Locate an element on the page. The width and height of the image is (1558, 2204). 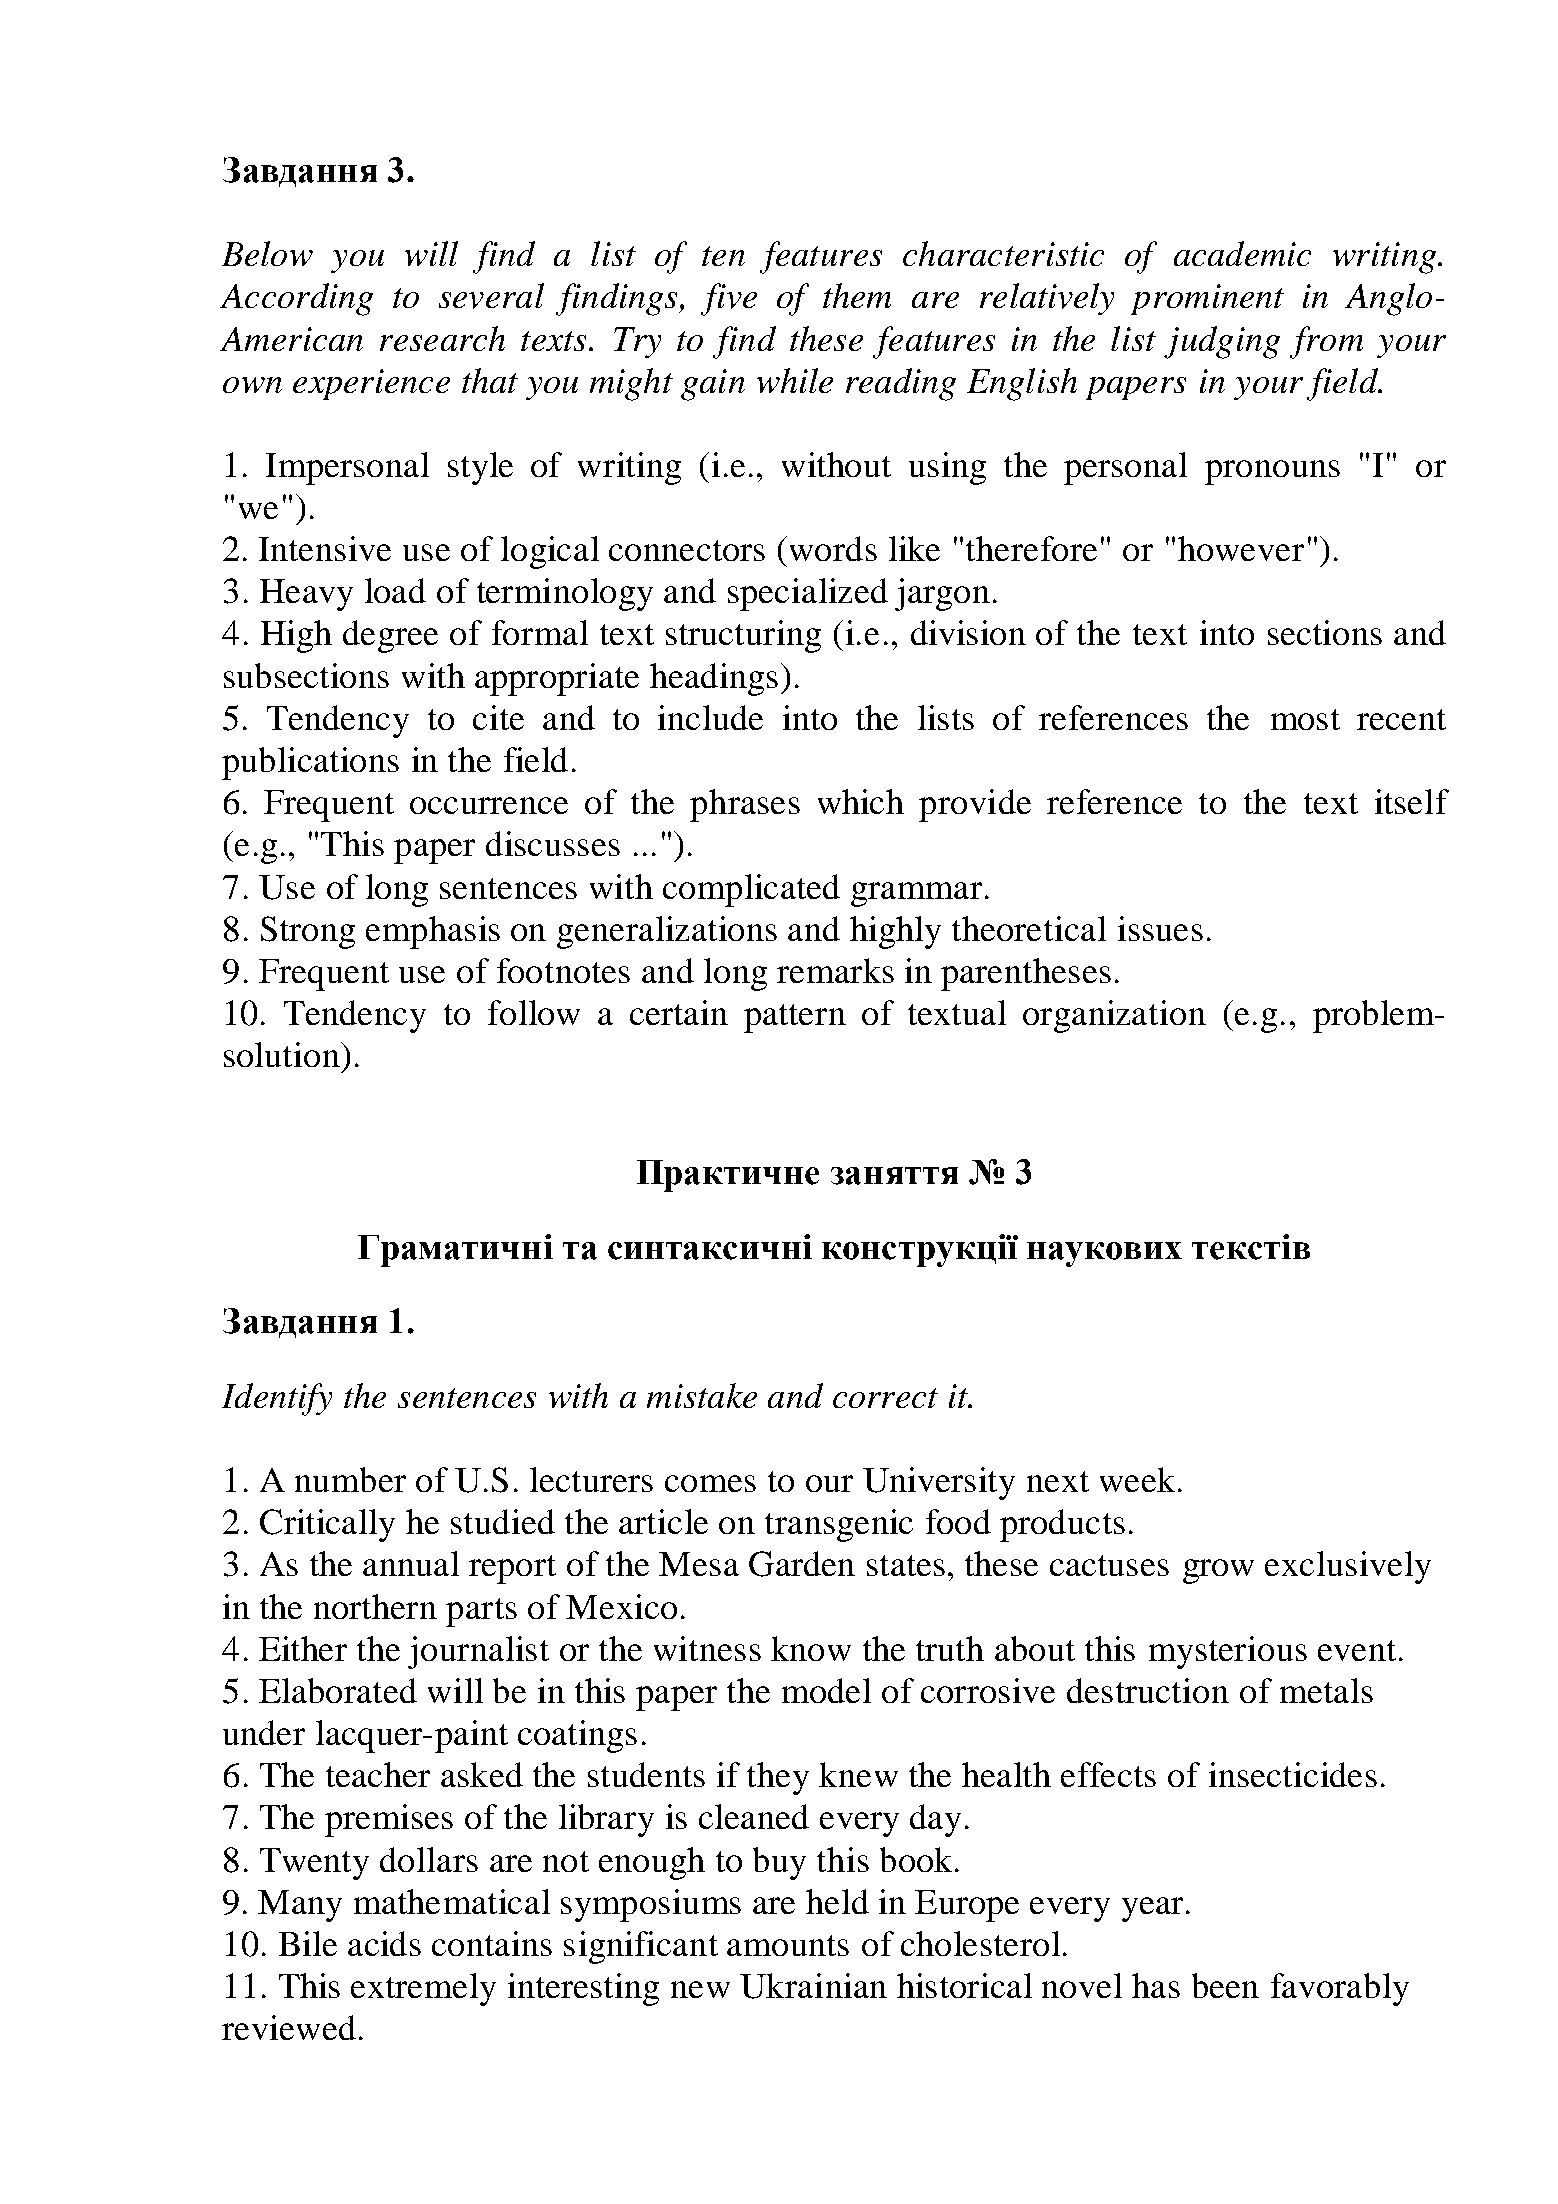
correct is located at coordinates (885, 1398).
